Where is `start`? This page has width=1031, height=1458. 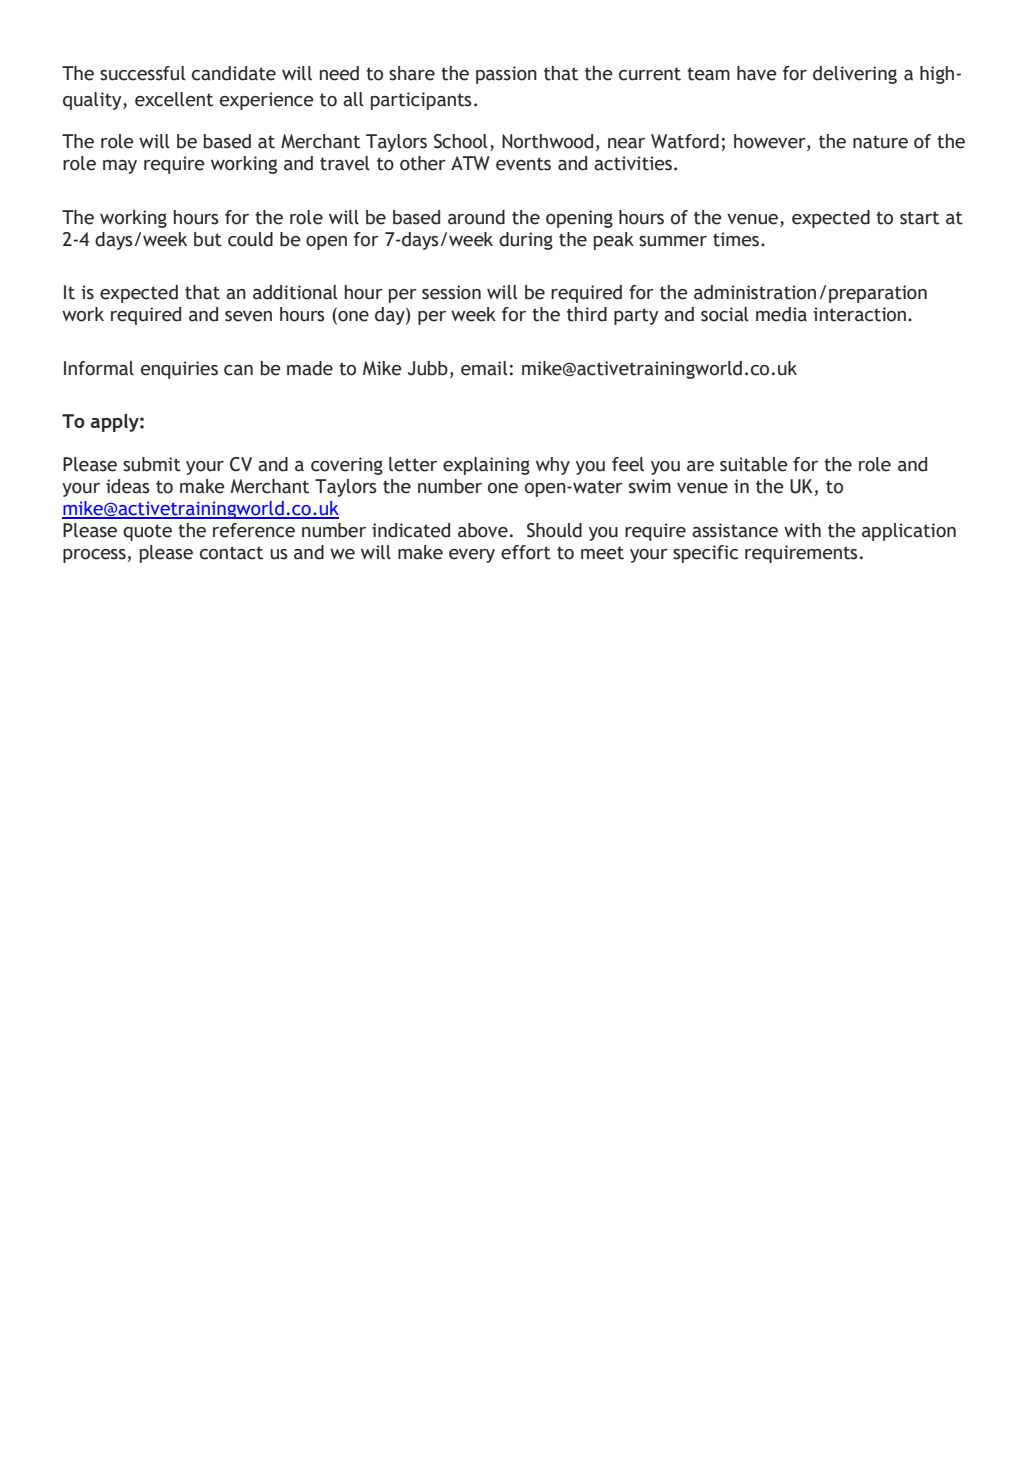
start is located at coordinates (919, 218).
